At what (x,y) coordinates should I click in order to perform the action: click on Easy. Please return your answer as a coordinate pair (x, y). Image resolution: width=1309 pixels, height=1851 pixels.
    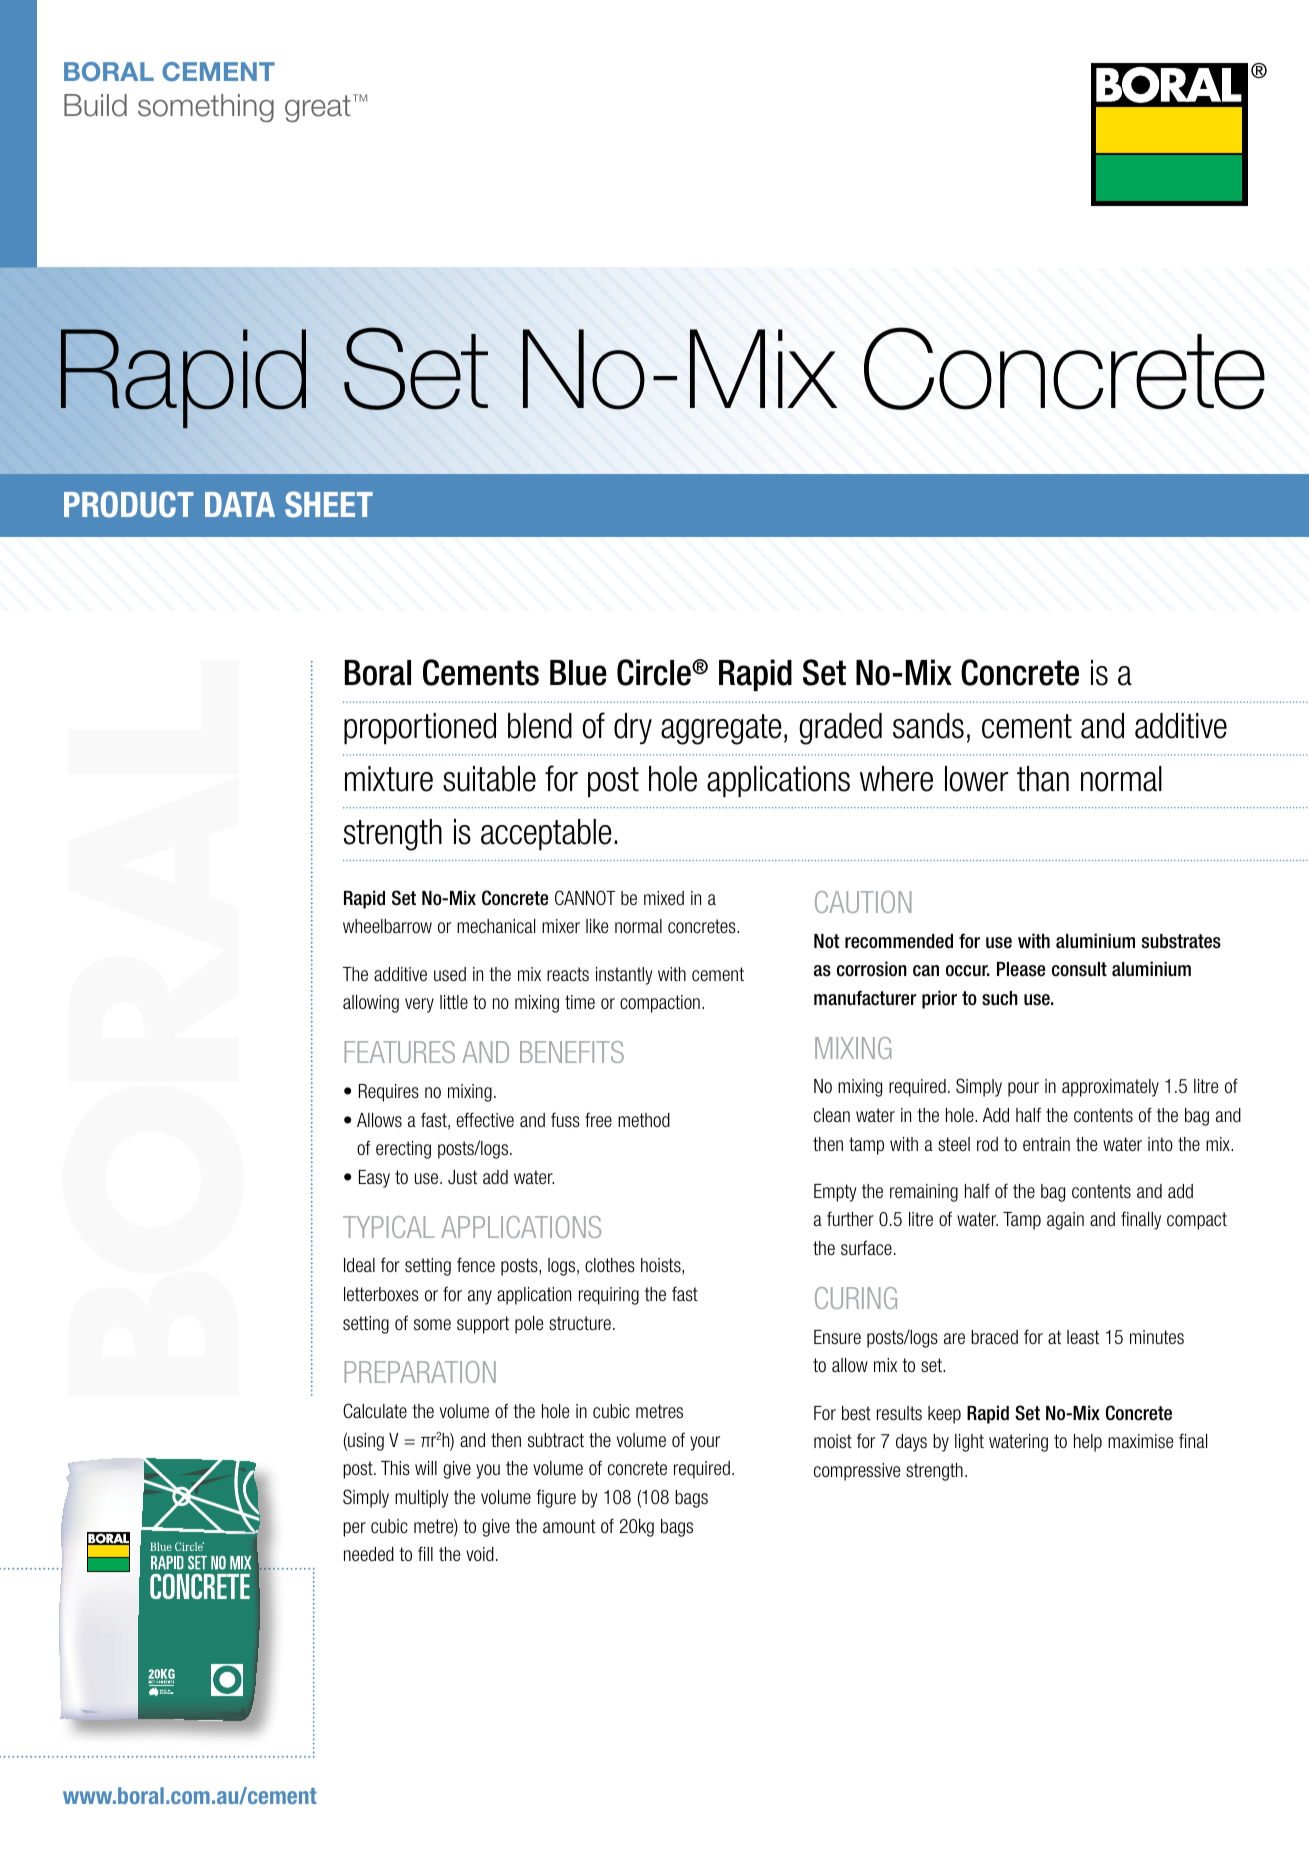
    Looking at the image, I should click on (374, 1179).
